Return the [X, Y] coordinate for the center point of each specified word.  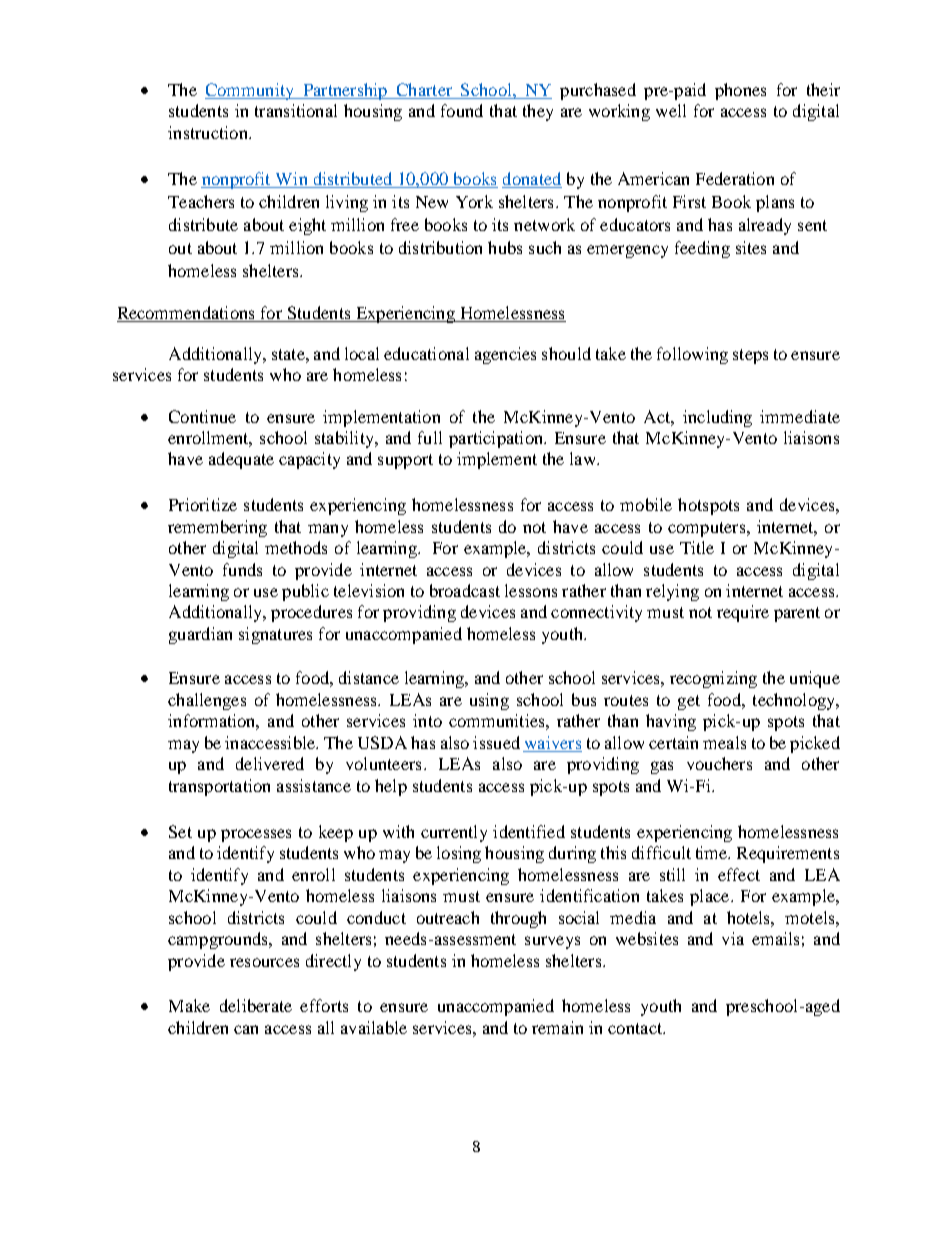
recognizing [713, 679]
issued [496, 742]
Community [251, 91]
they [538, 112]
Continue [202, 416]
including [717, 418]
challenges [207, 701]
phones [740, 91]
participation [497, 439]
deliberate [256, 1005]
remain [557, 1027]
